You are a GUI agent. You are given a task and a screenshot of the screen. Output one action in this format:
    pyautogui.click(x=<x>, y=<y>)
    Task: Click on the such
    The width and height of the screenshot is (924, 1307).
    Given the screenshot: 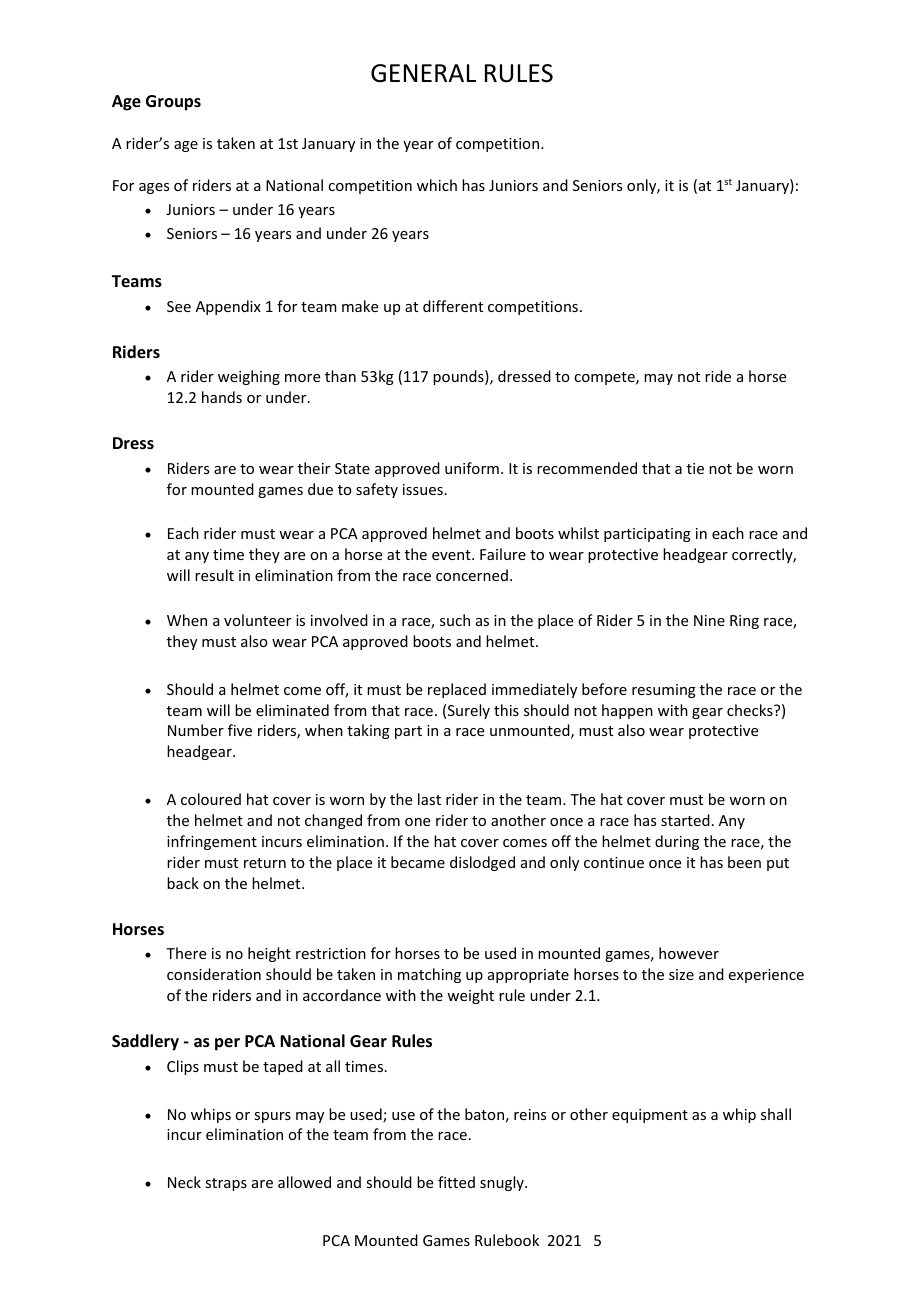 What is the action you would take?
    pyautogui.click(x=455, y=620)
